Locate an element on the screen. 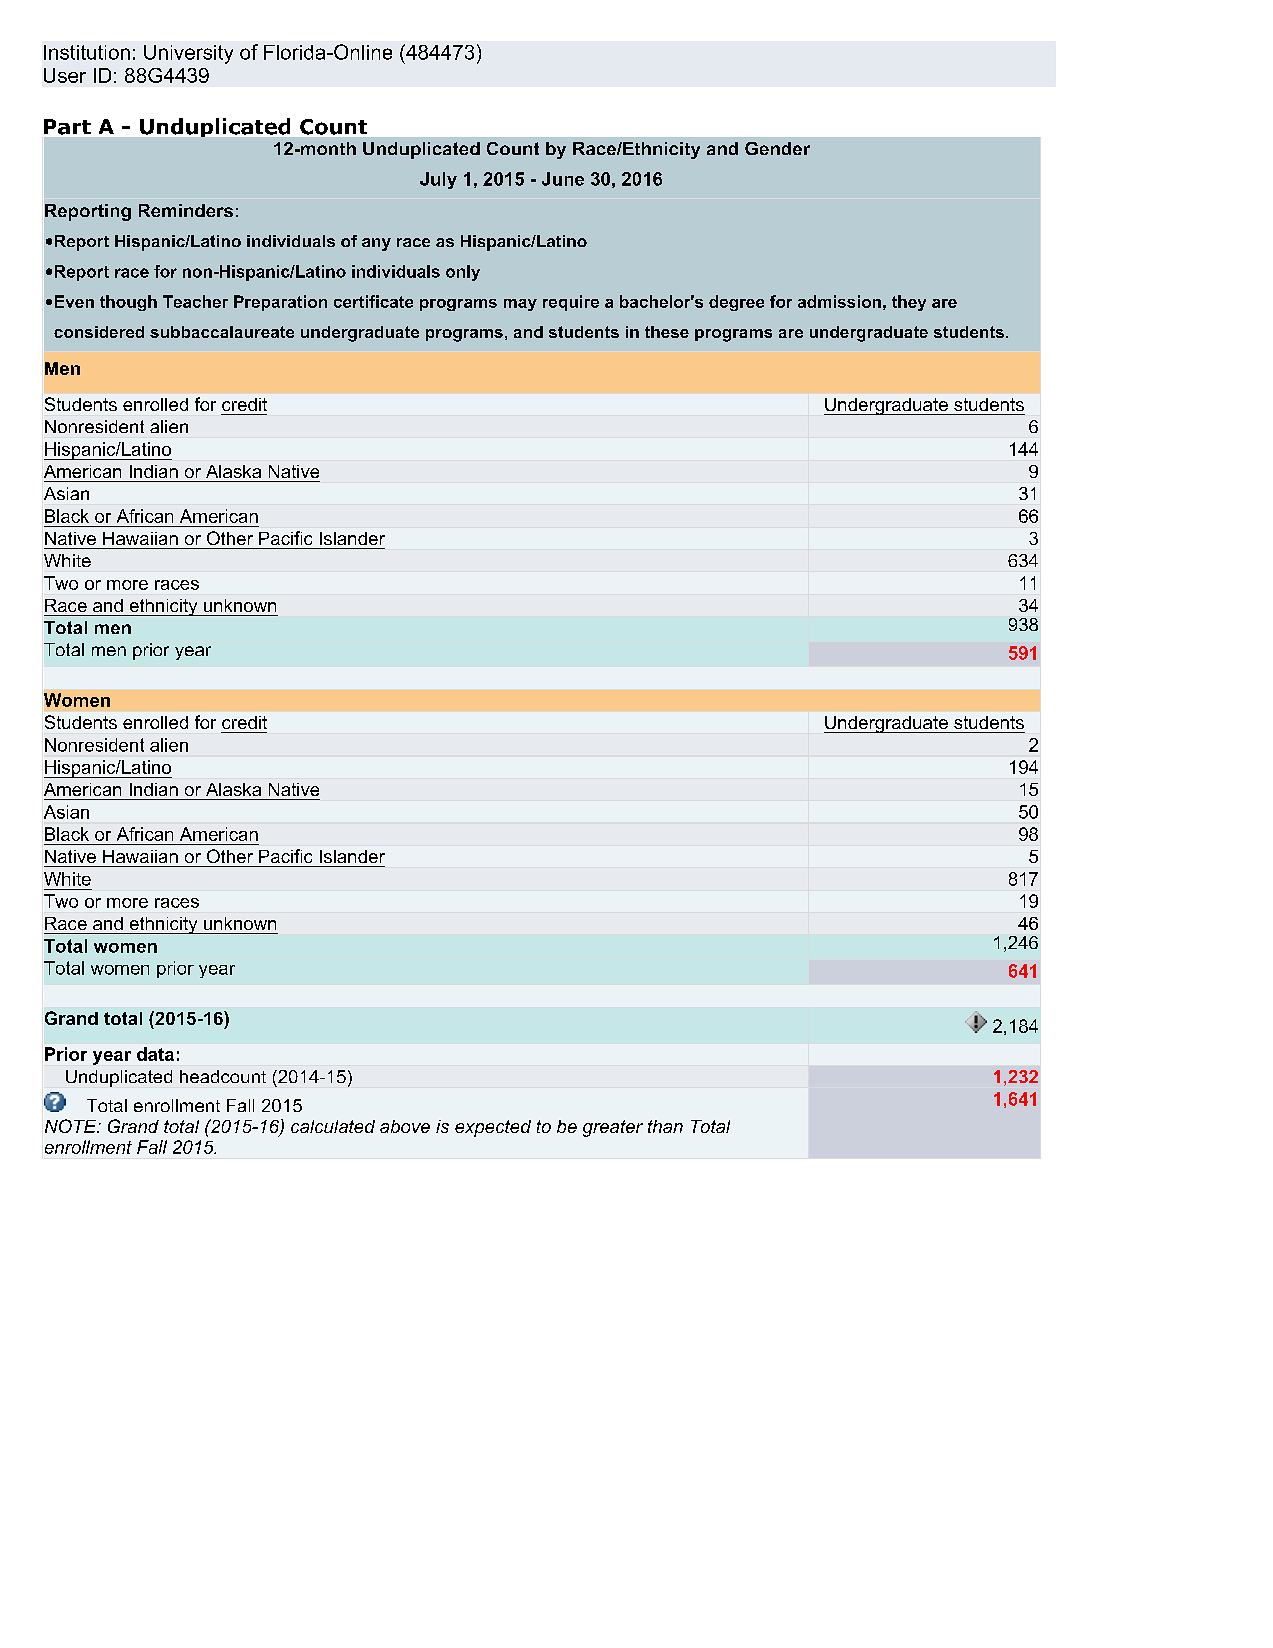 This screenshot has width=1273, height=1648. admission is located at coordinates (839, 301).
